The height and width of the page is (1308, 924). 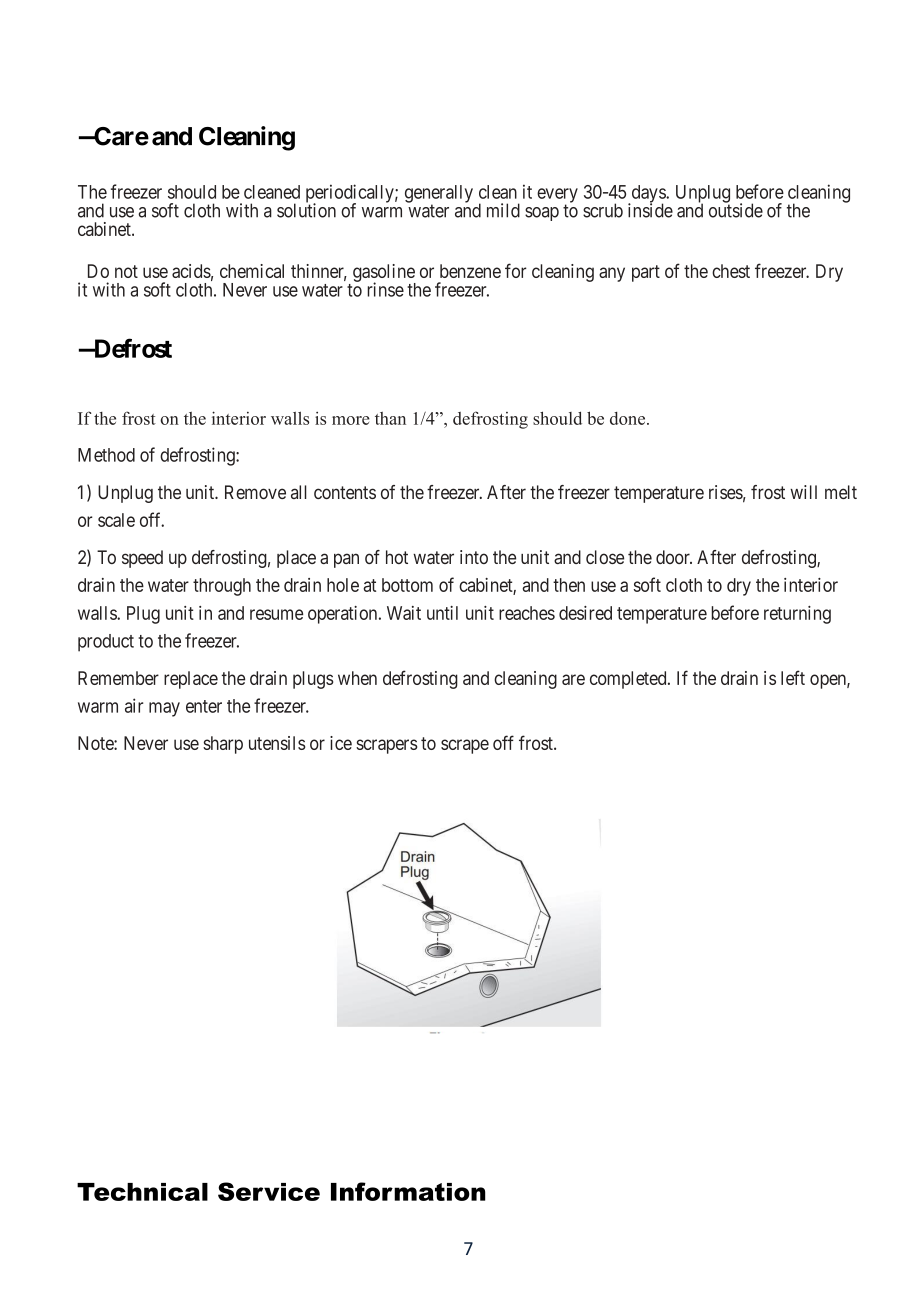 I want to click on into, so click(x=474, y=557).
